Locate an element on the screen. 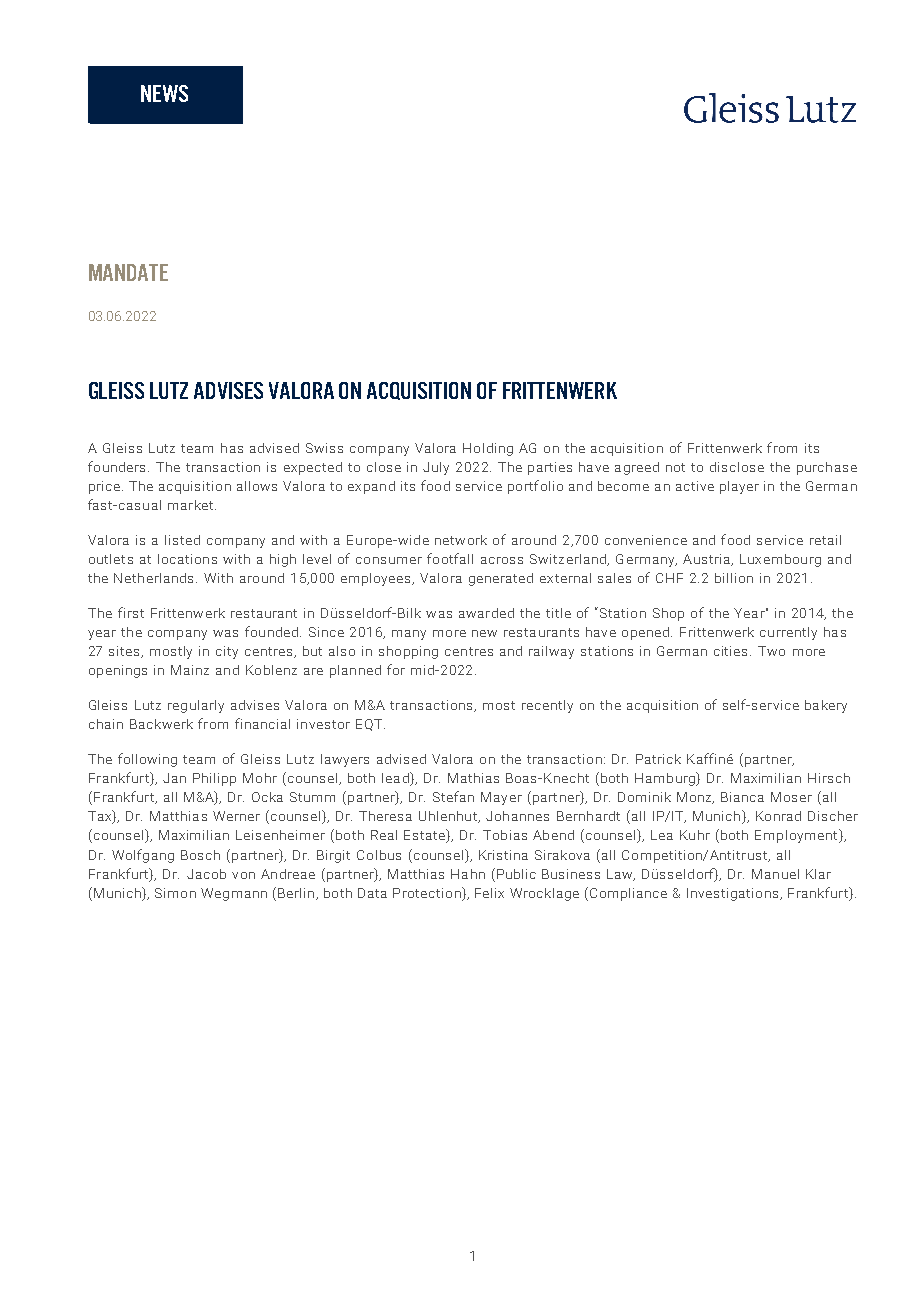 The height and width of the screenshot is (1308, 924). not is located at coordinates (675, 467).
